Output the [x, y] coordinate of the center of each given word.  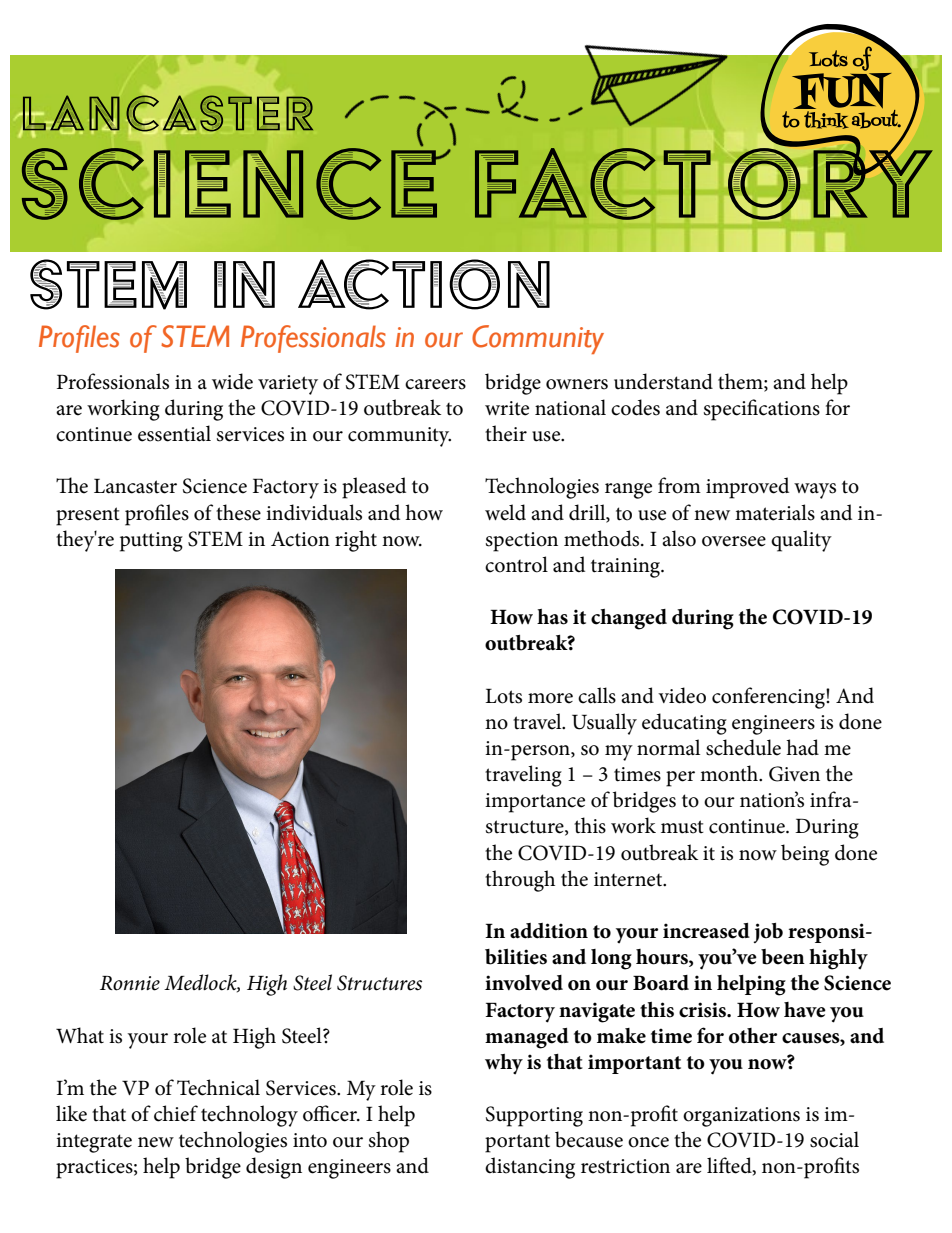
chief [176, 1113]
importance [535, 803]
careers [435, 384]
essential [174, 433]
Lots [503, 696]
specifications [762, 410]
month [730, 773]
